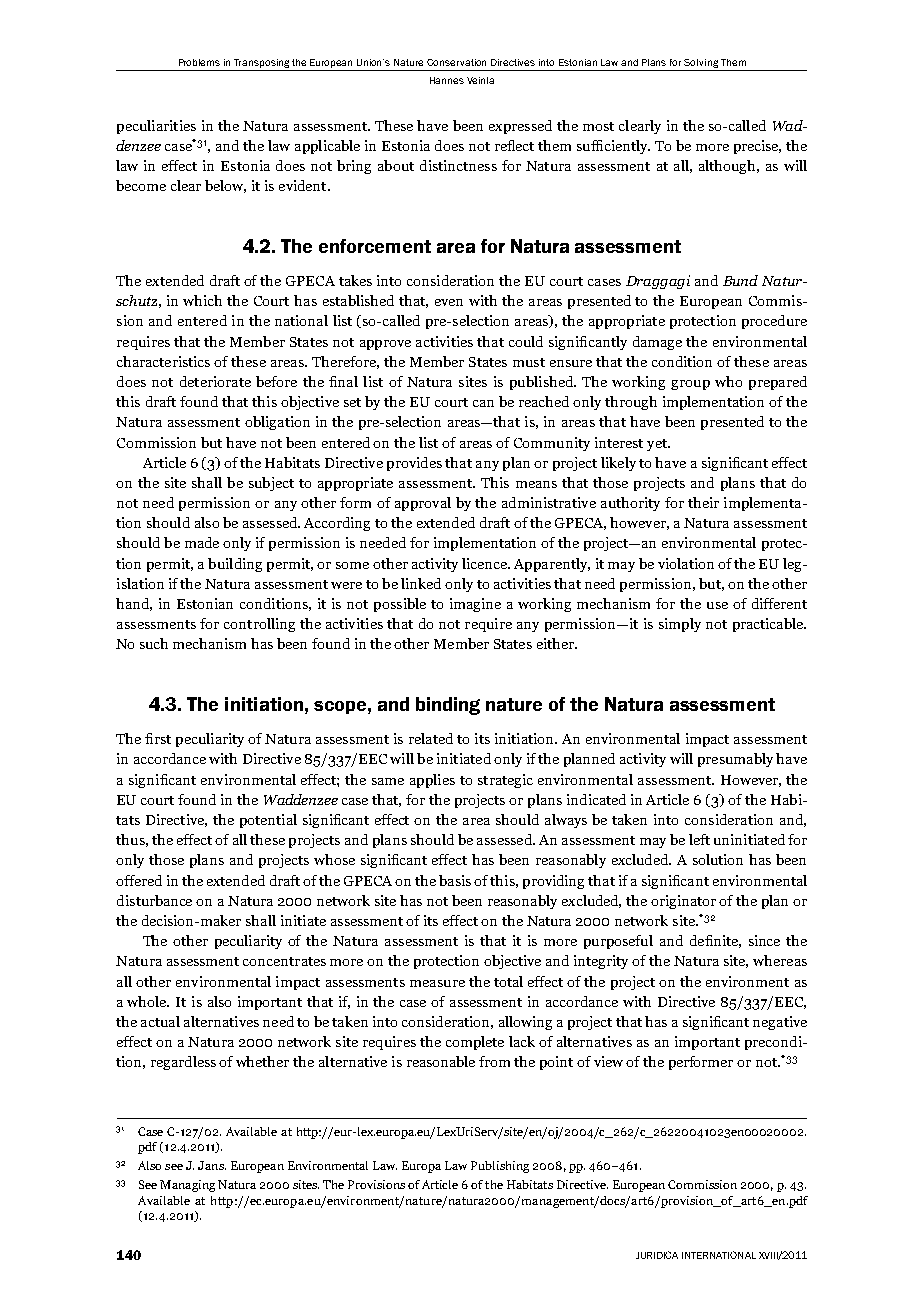  What do you see at coordinates (154, 900) in the screenshot?
I see `disturbance` at bounding box center [154, 900].
